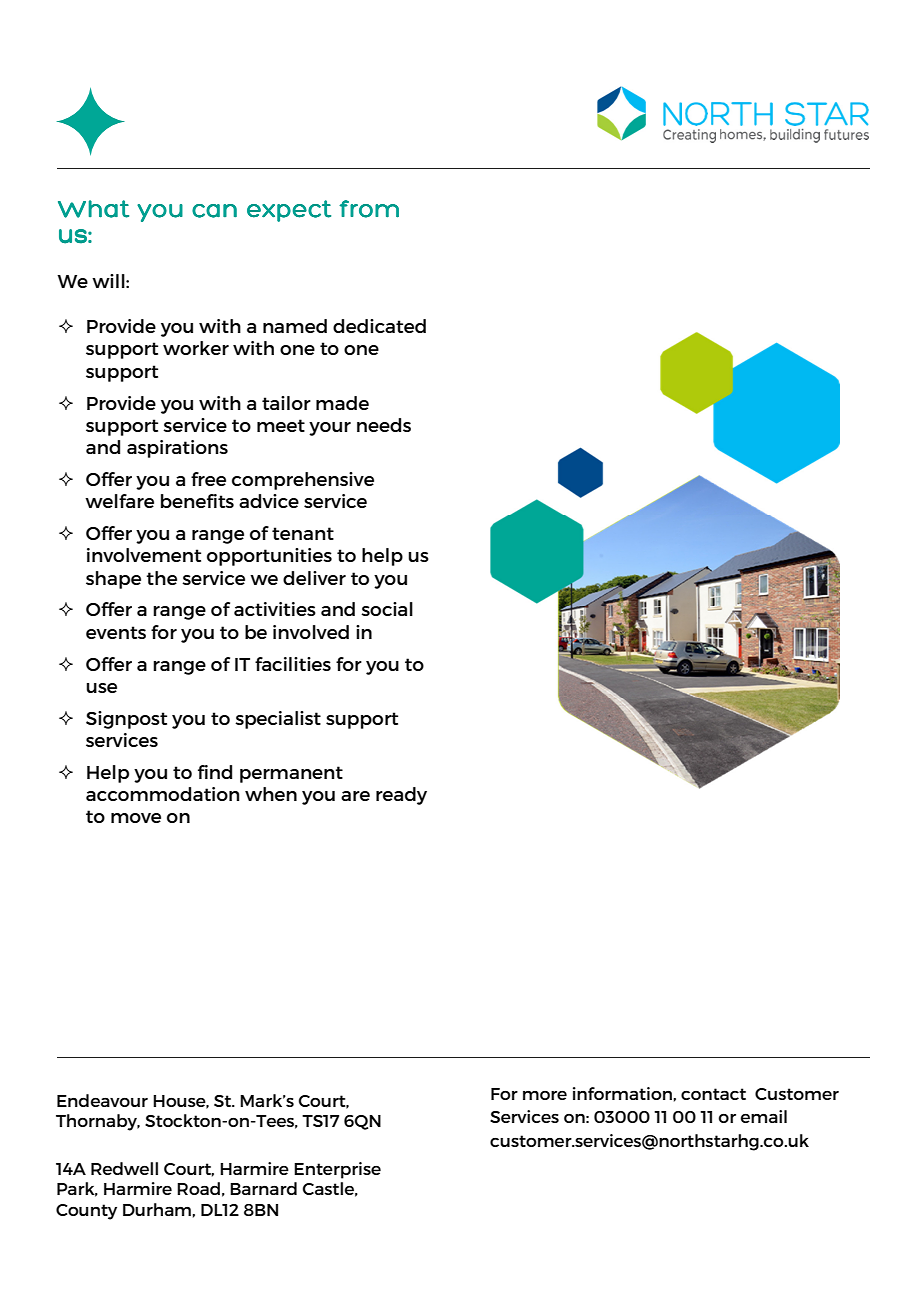 The image size is (924, 1308). Describe the element at coordinates (271, 794) in the document. I see `when` at that location.
